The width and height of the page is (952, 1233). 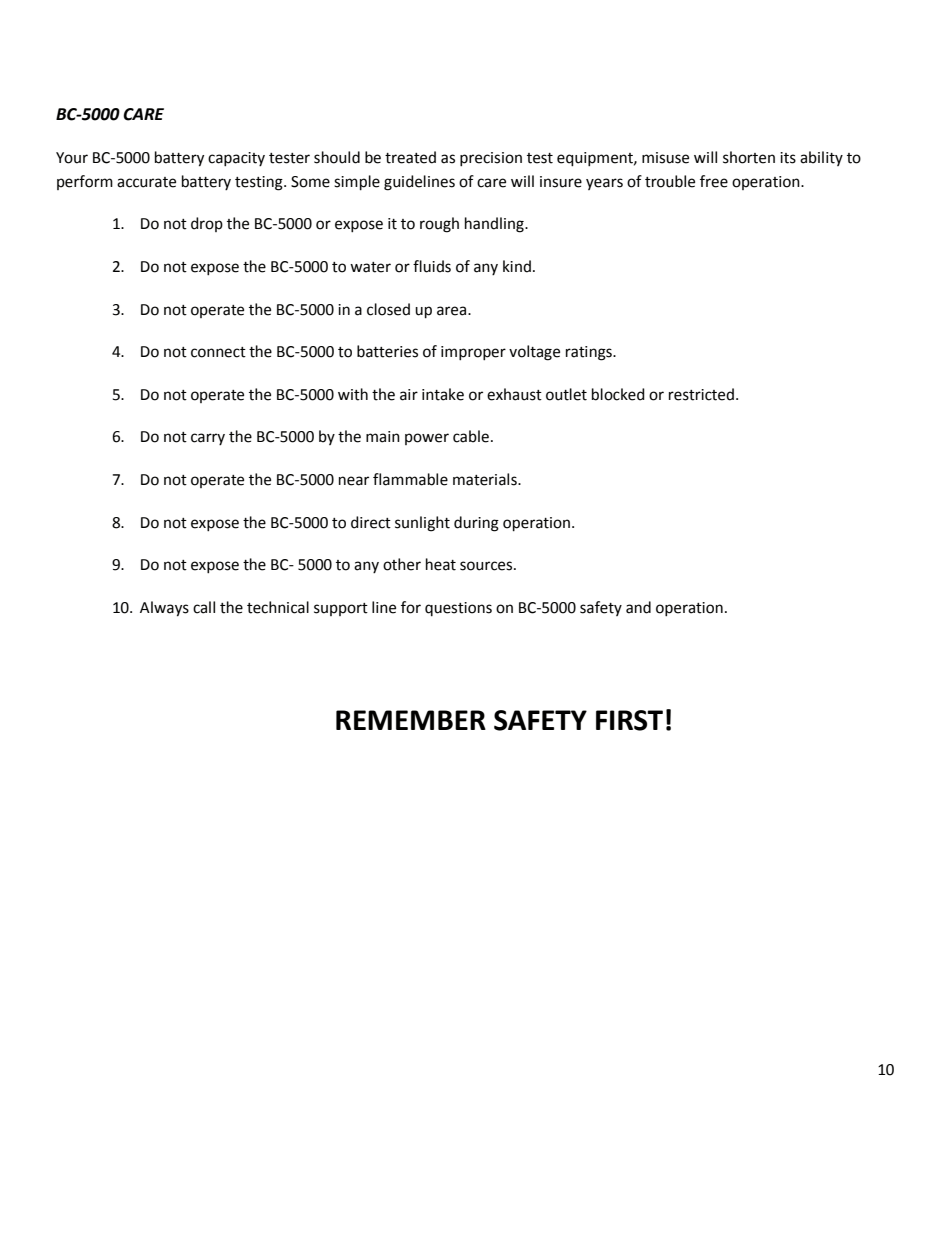 What do you see at coordinates (218, 352) in the page?
I see `connect` at bounding box center [218, 352].
